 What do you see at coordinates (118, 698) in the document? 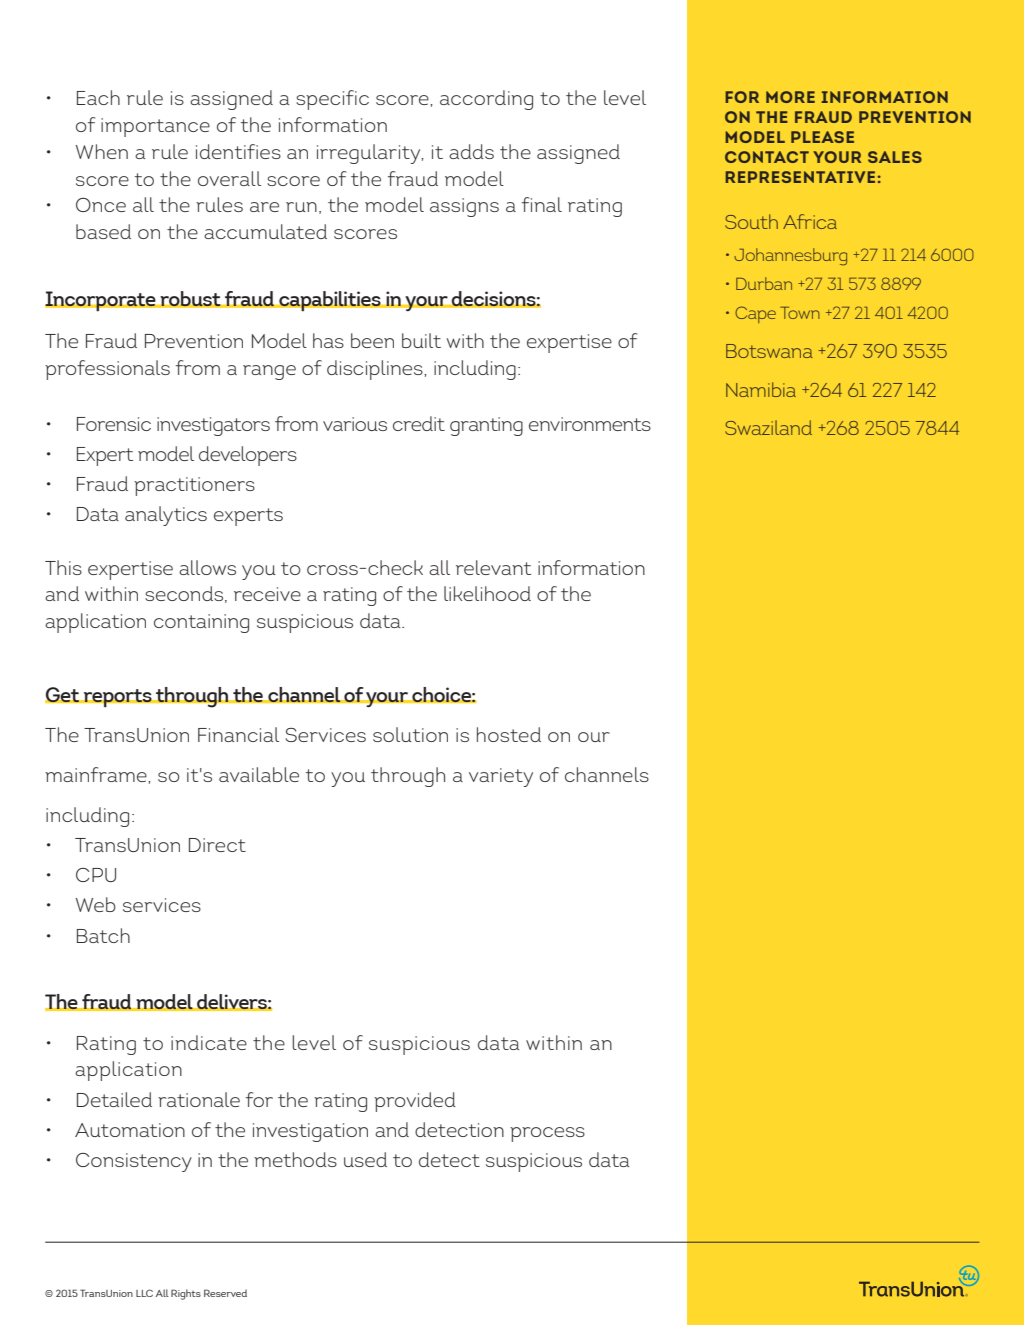
I see `reports` at bounding box center [118, 698].
